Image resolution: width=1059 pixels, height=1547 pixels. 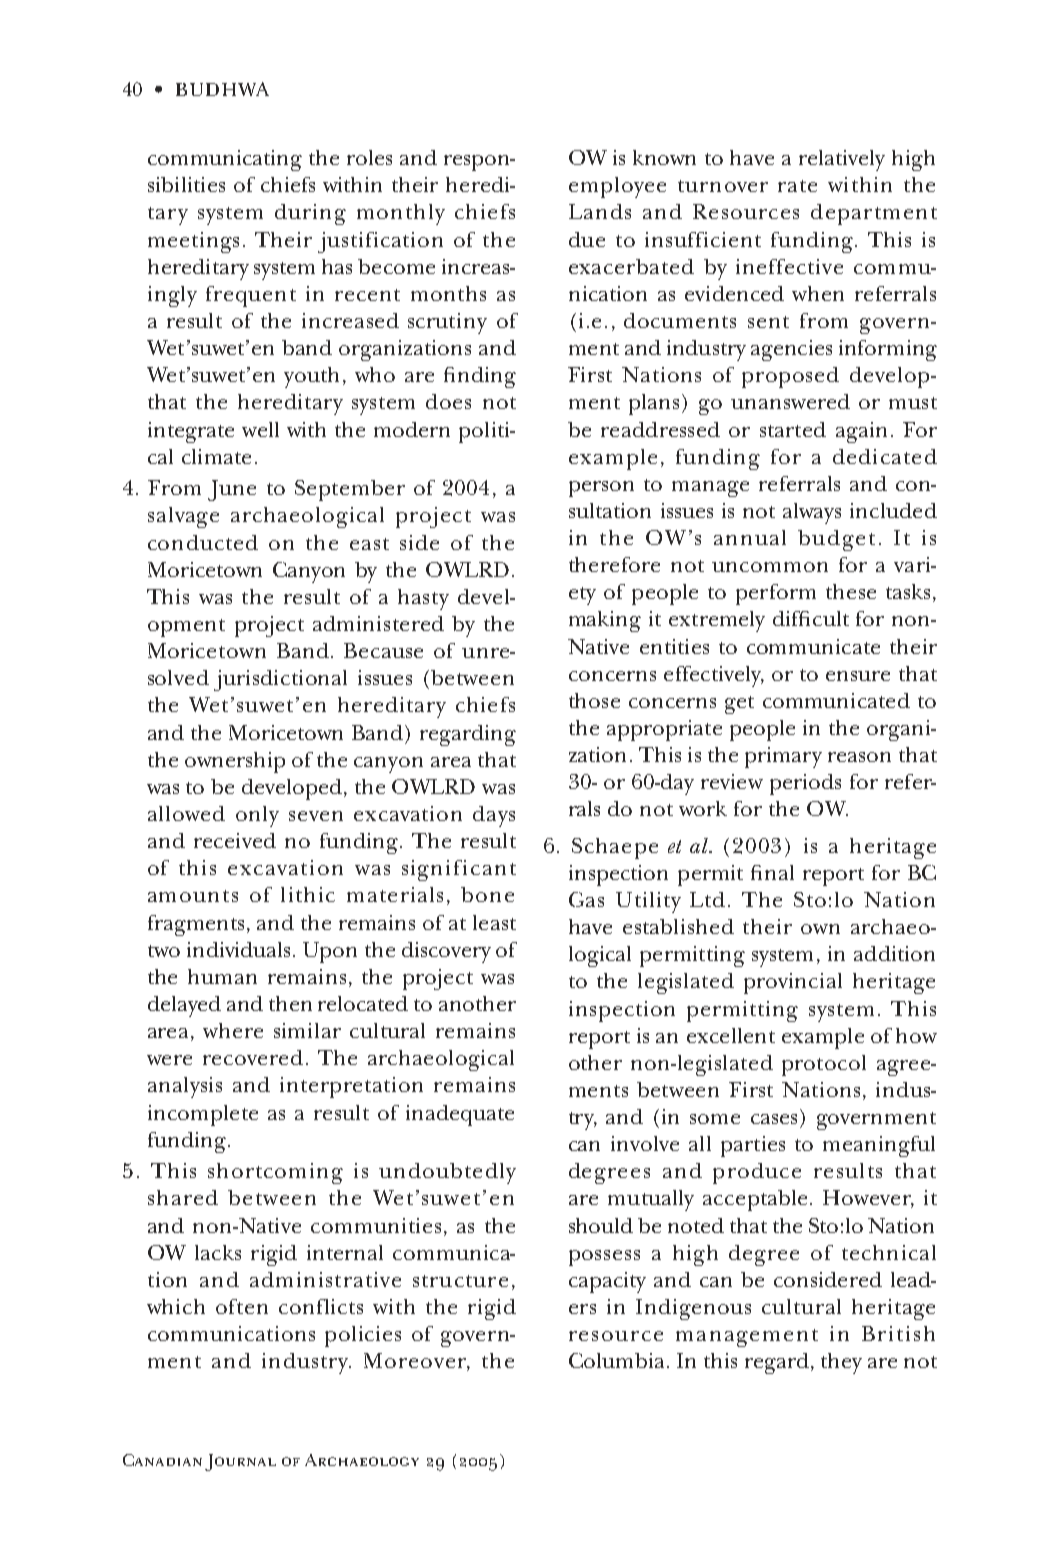 I want to click on DURING, so click(x=310, y=214).
